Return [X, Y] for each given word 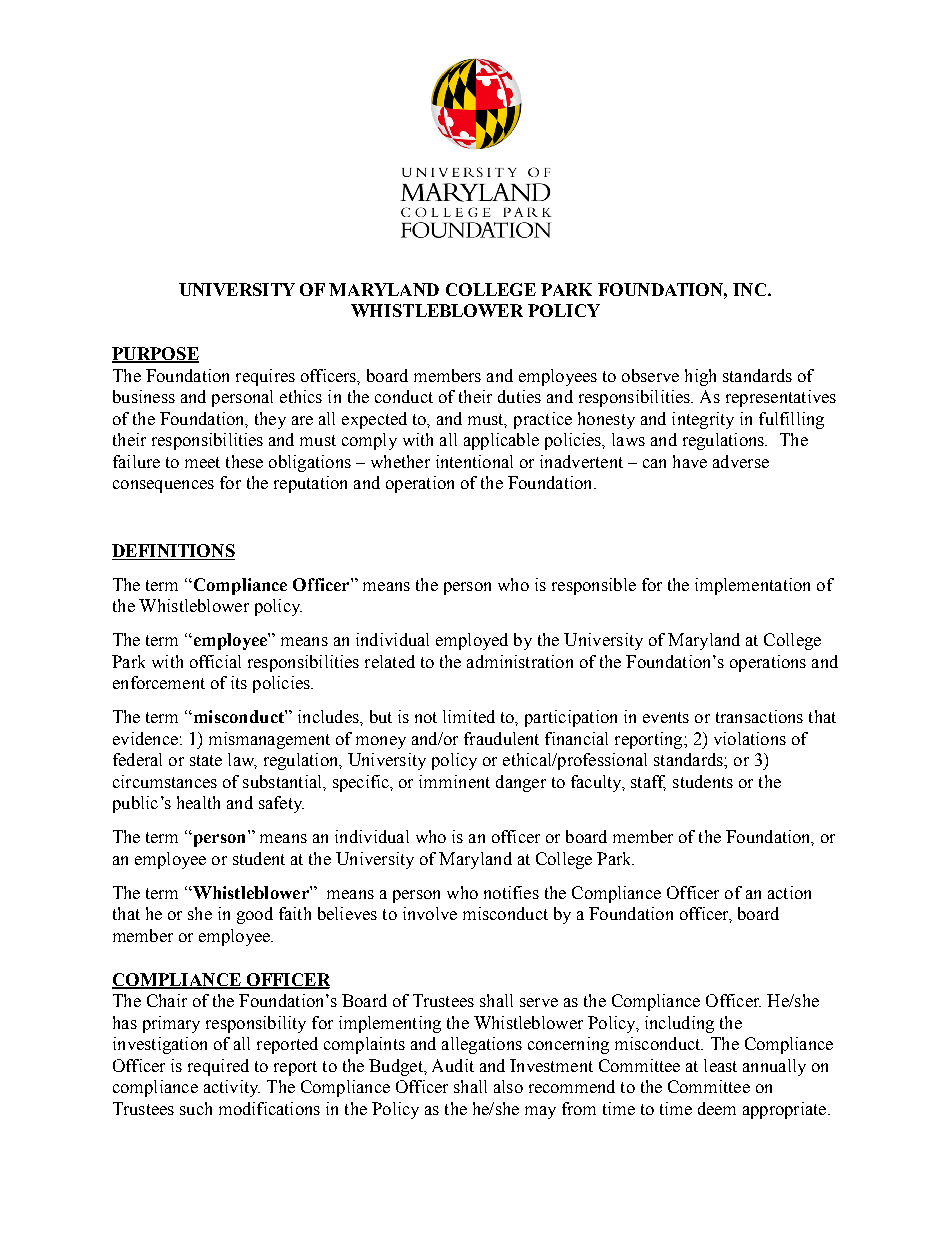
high [700, 377]
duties [519, 396]
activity [232, 1088]
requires [265, 377]
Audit [453, 1065]
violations [750, 738]
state [206, 760]
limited [469, 716]
